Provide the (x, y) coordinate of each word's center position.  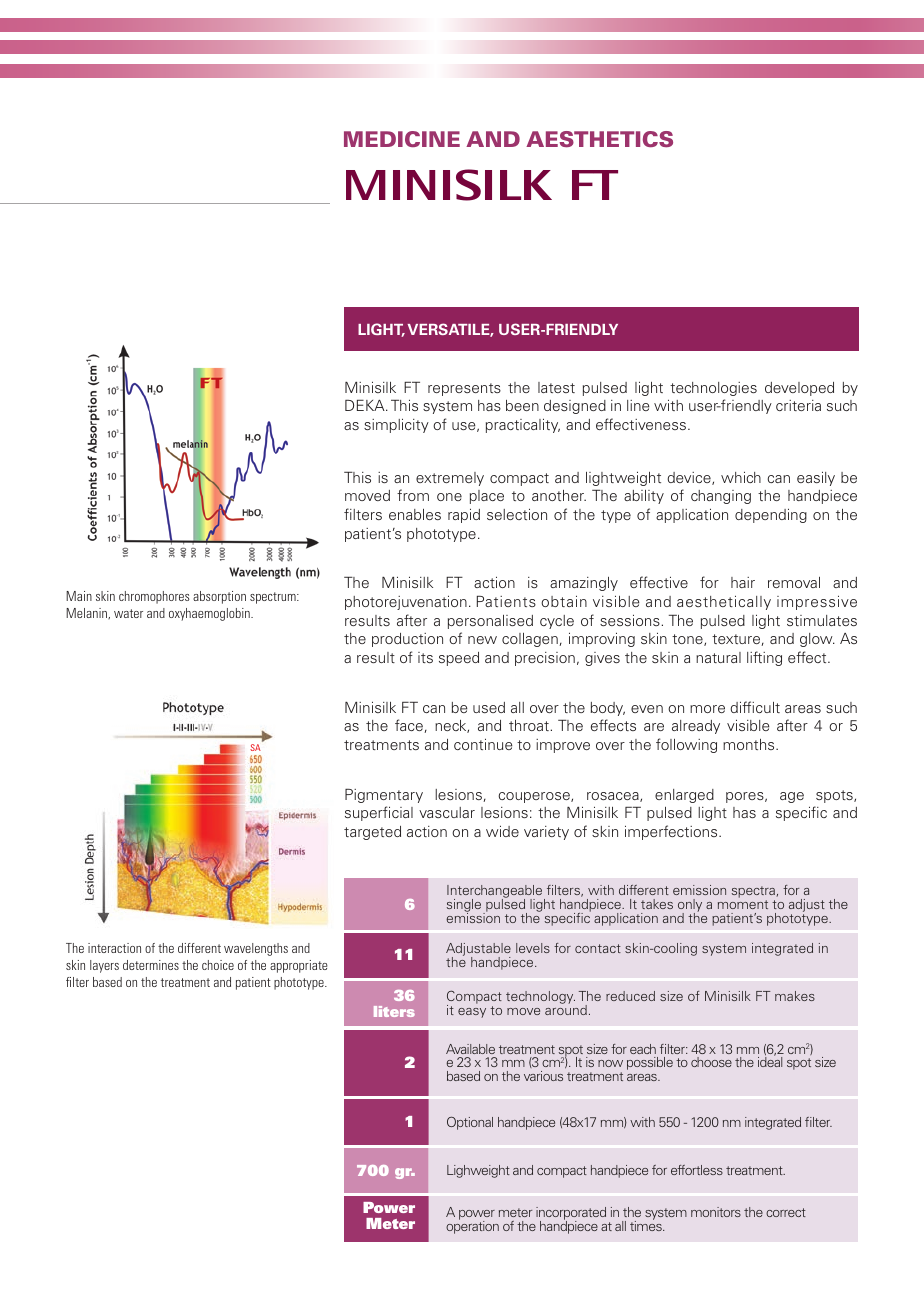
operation (472, 1226)
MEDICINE (402, 139)
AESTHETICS (599, 139)
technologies (713, 389)
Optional (470, 1123)
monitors (716, 1212)
